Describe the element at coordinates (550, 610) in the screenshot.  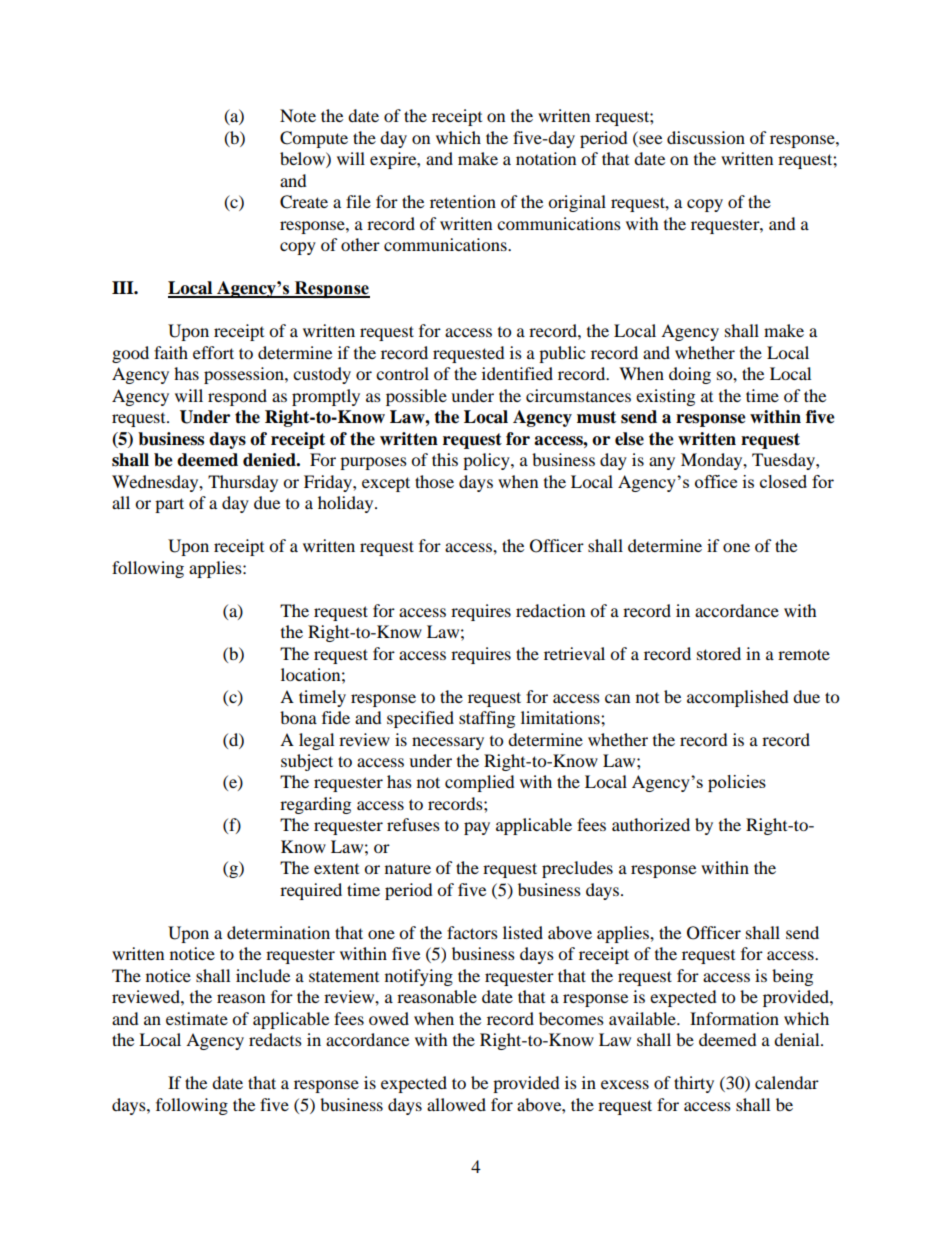
I see `redaction` at that location.
